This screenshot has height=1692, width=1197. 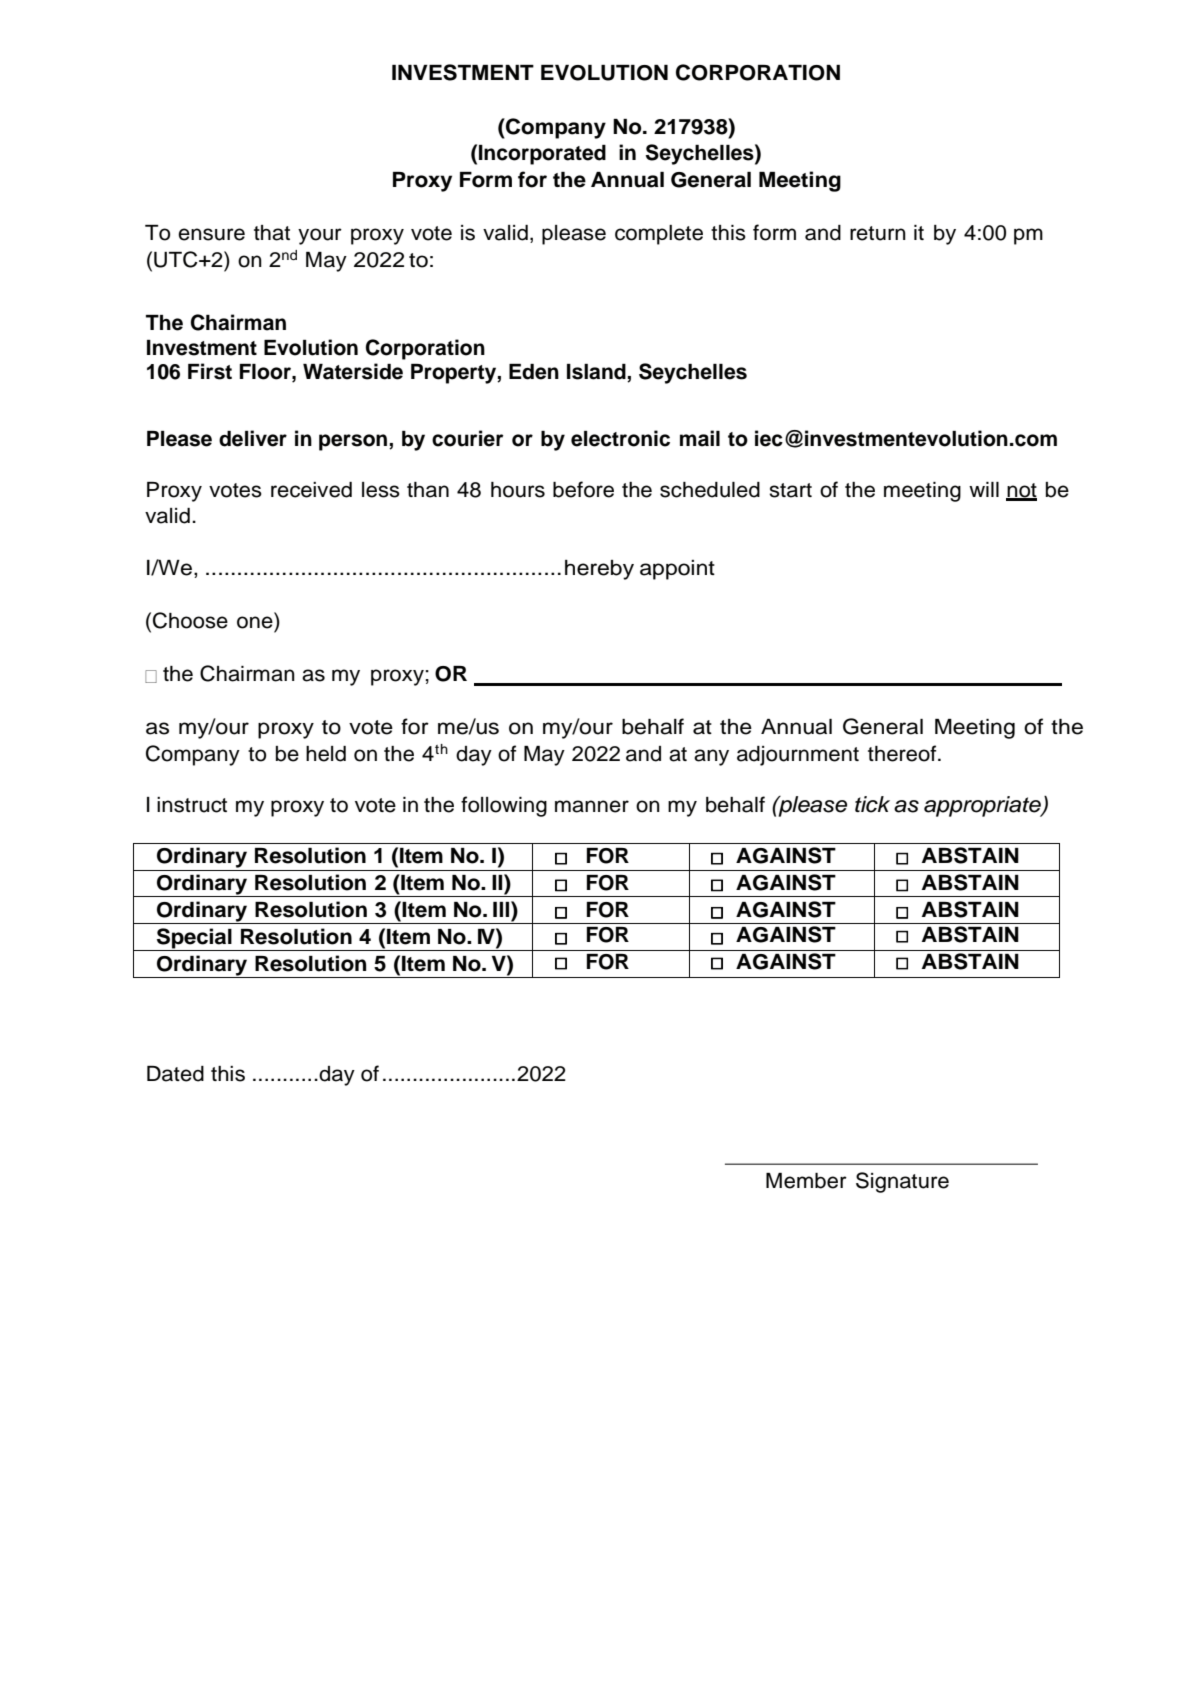 What do you see at coordinates (878, 233) in the screenshot?
I see `return` at bounding box center [878, 233].
